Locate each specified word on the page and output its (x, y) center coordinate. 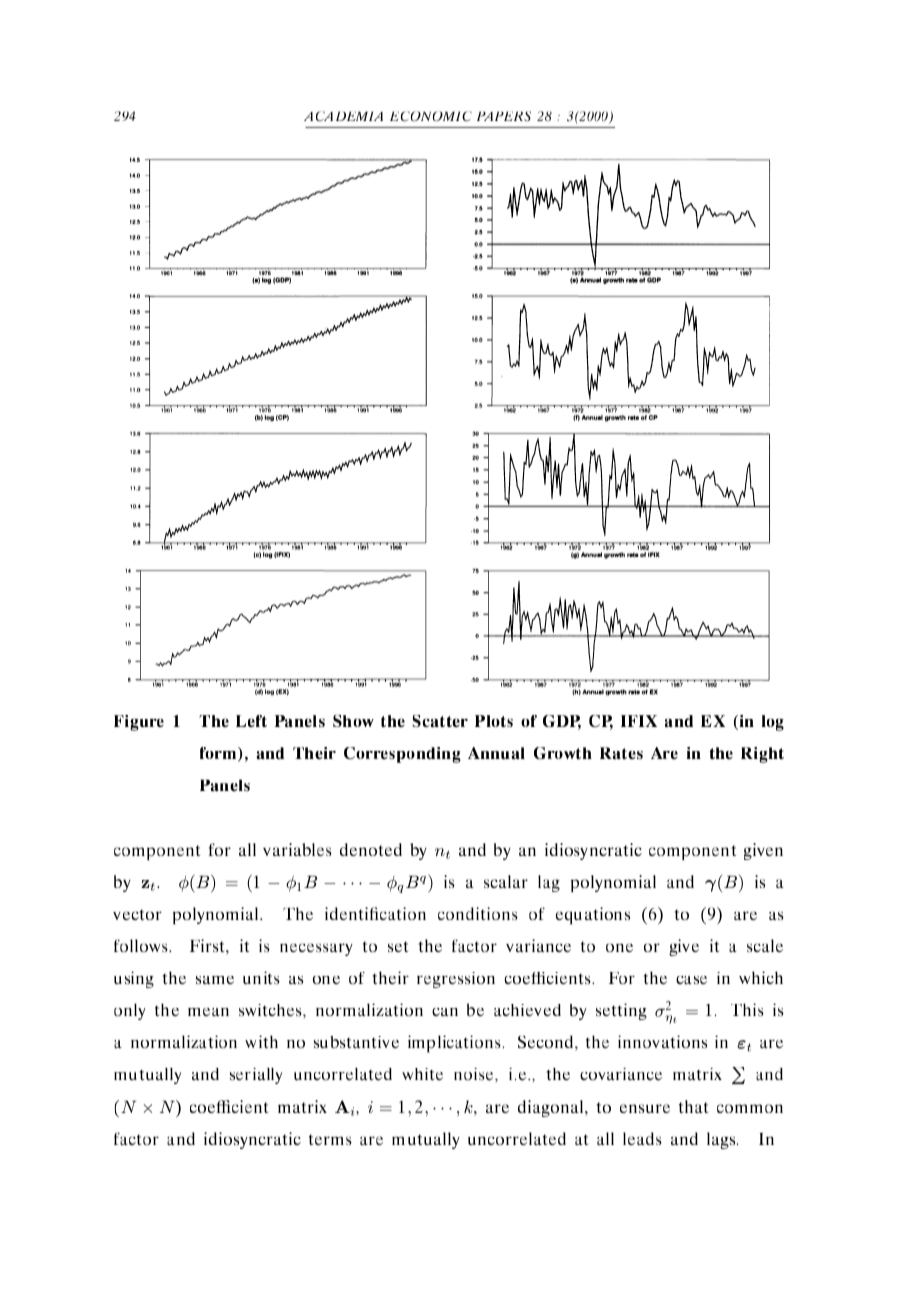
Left (251, 721)
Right (762, 755)
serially (256, 1076)
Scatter (440, 721)
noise (475, 1075)
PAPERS (504, 116)
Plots (494, 721)
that (693, 1106)
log (773, 723)
